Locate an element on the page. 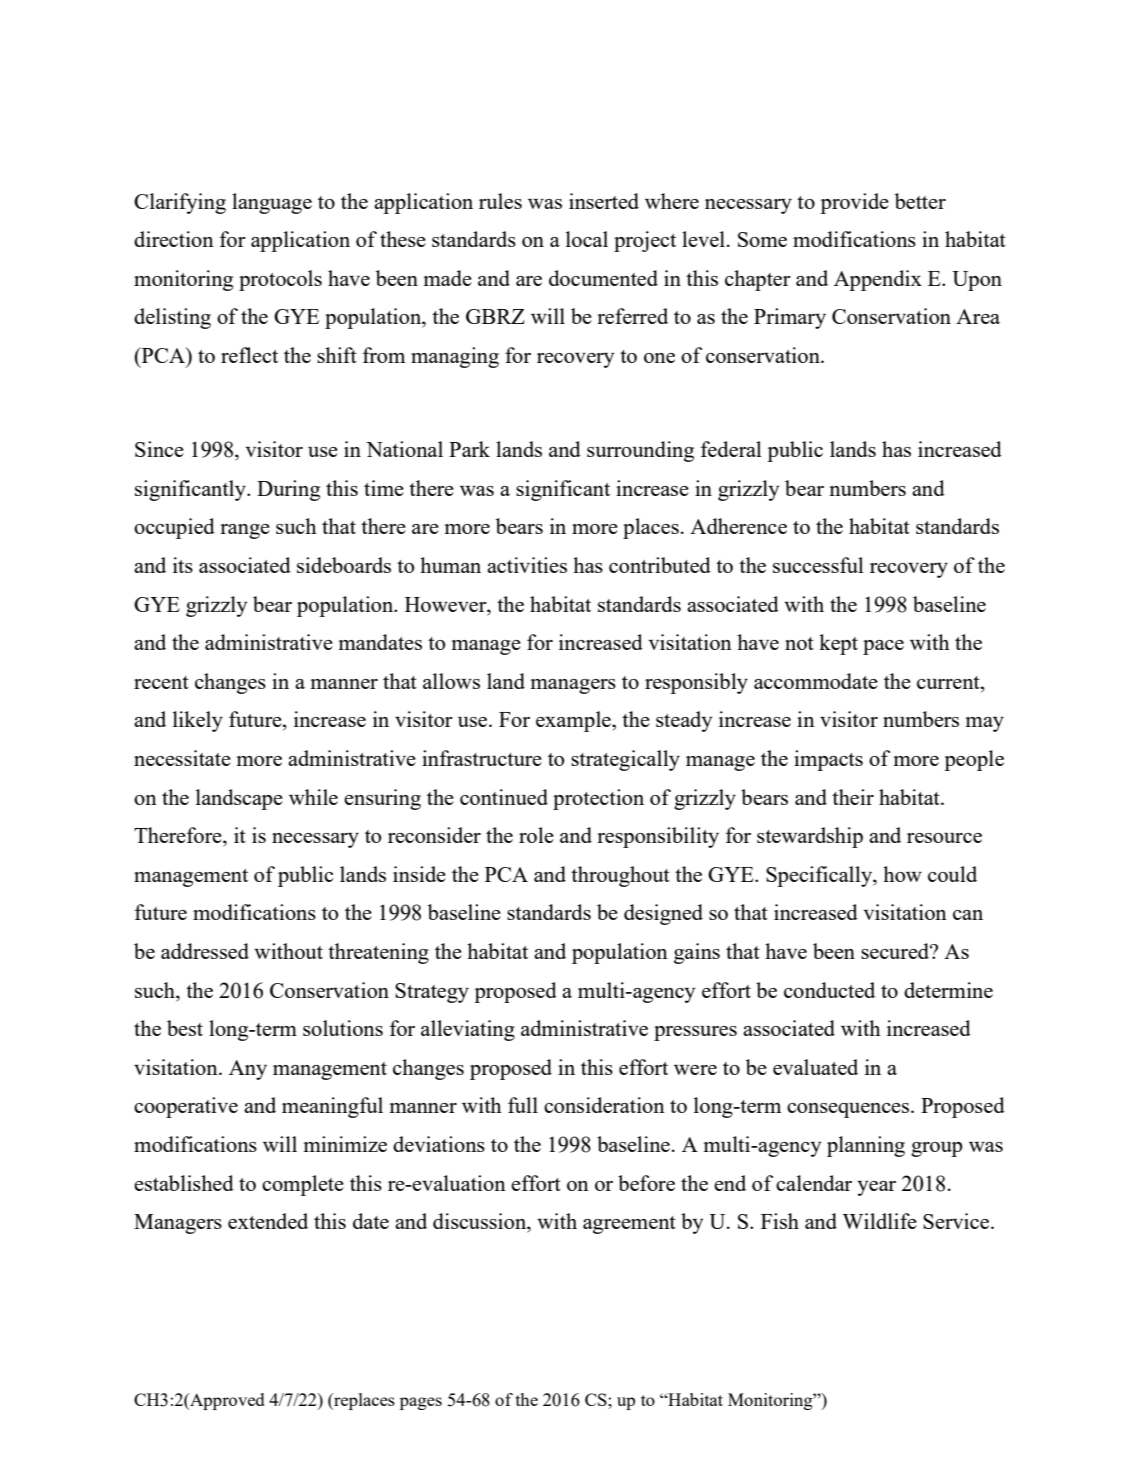  provide is located at coordinates (854, 203).
